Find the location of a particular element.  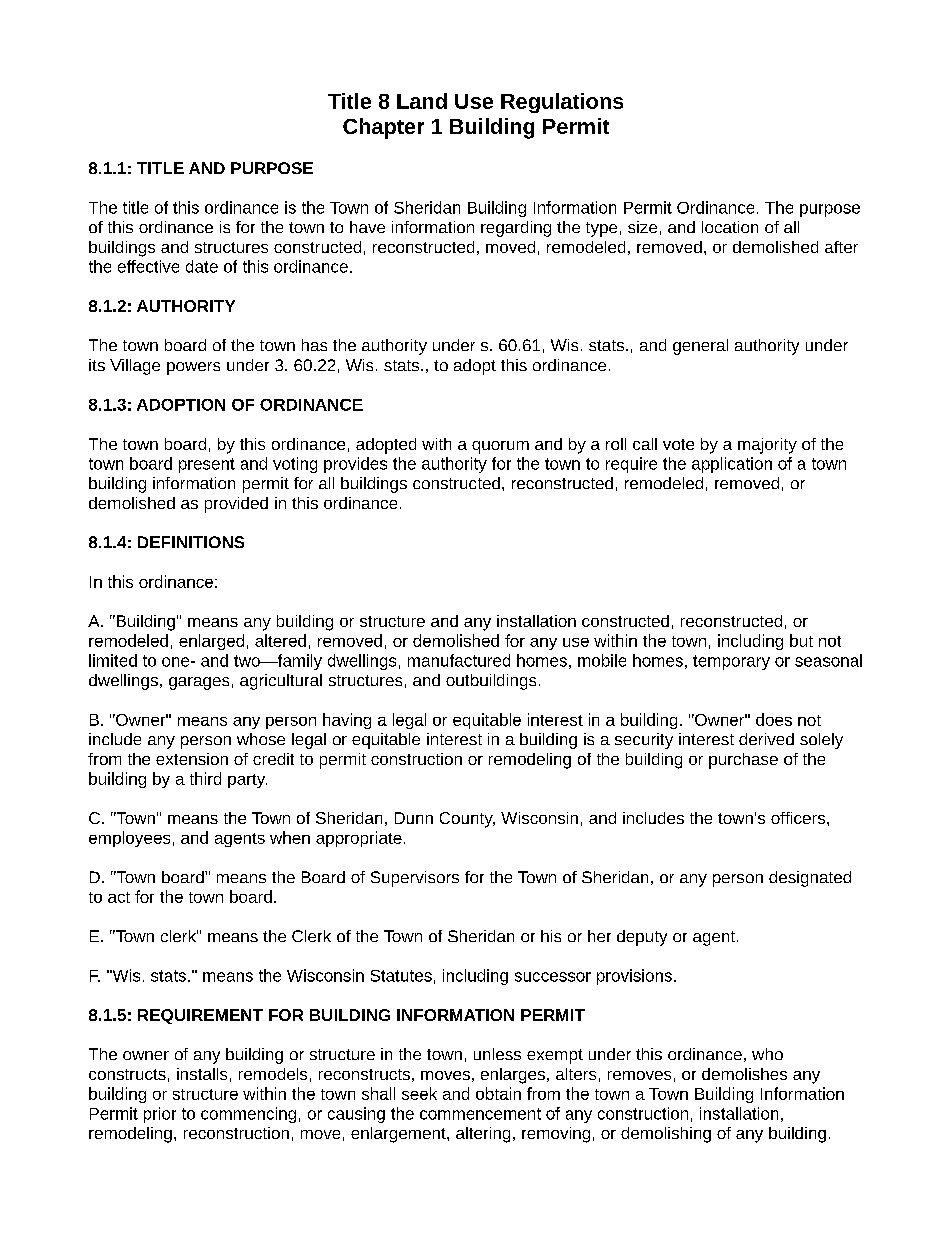

manufactured is located at coordinates (459, 660).
